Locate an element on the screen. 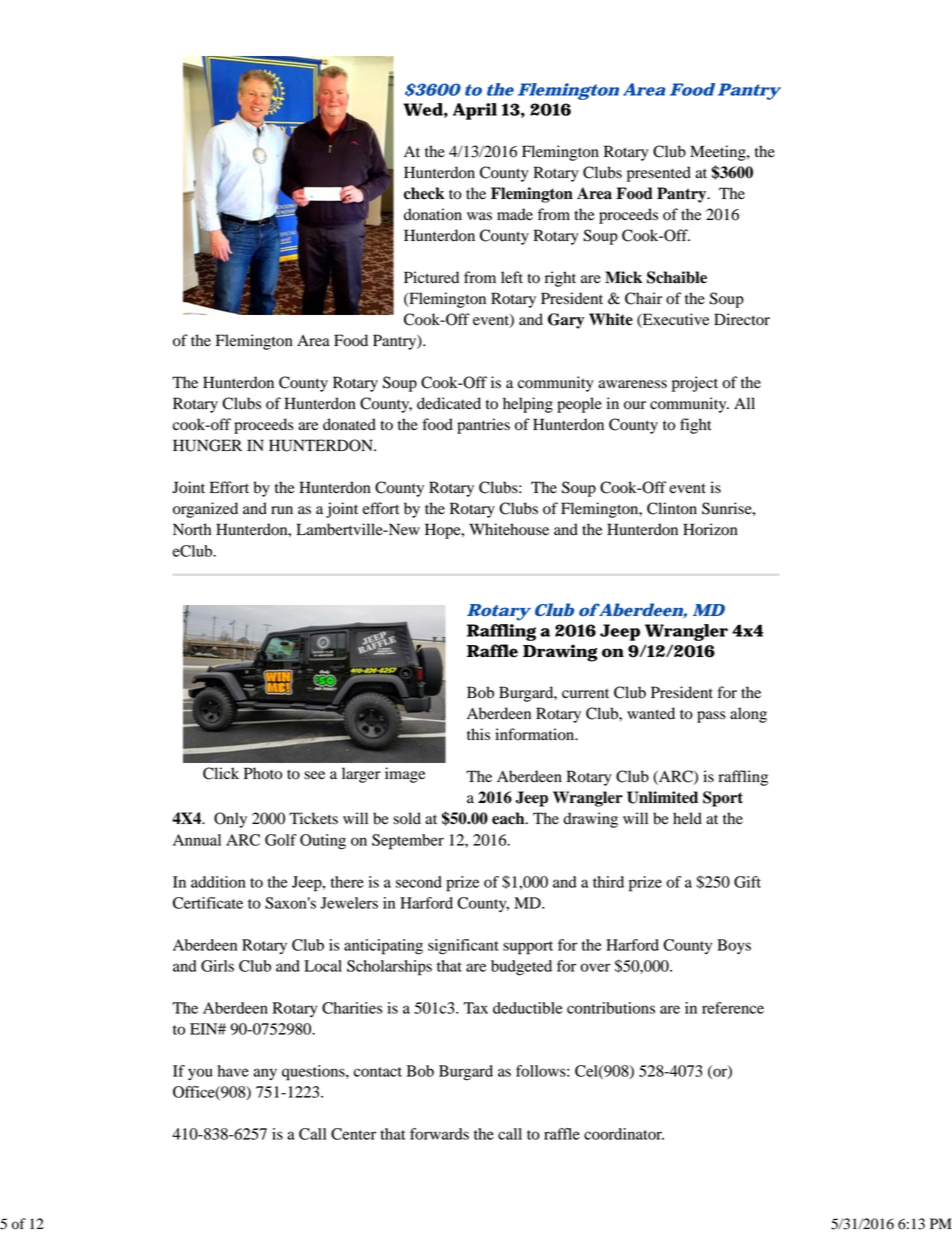 The image size is (952, 1233). April is located at coordinates (475, 111).
